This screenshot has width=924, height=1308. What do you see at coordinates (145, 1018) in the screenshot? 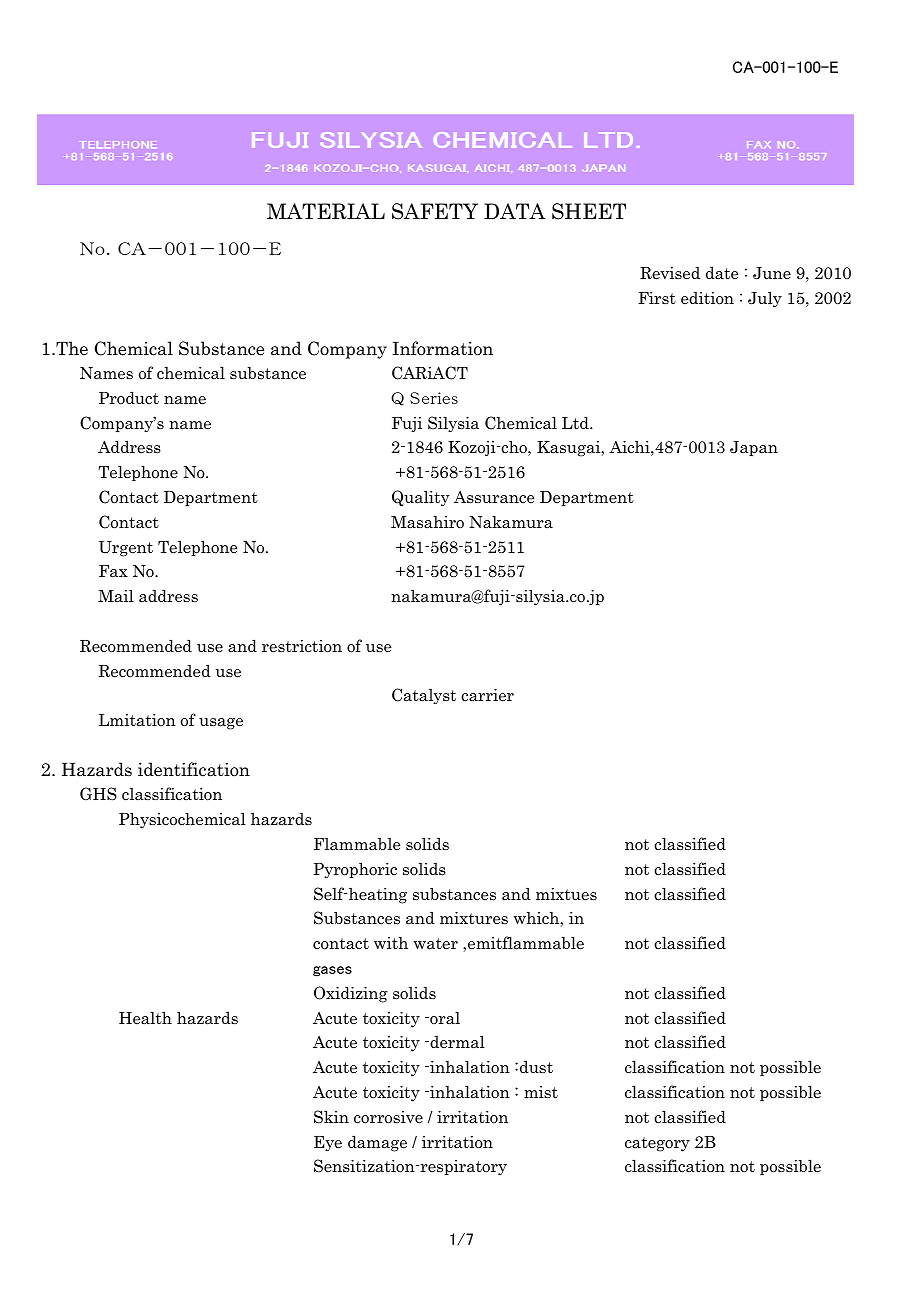
I see `Health` at bounding box center [145, 1018].
